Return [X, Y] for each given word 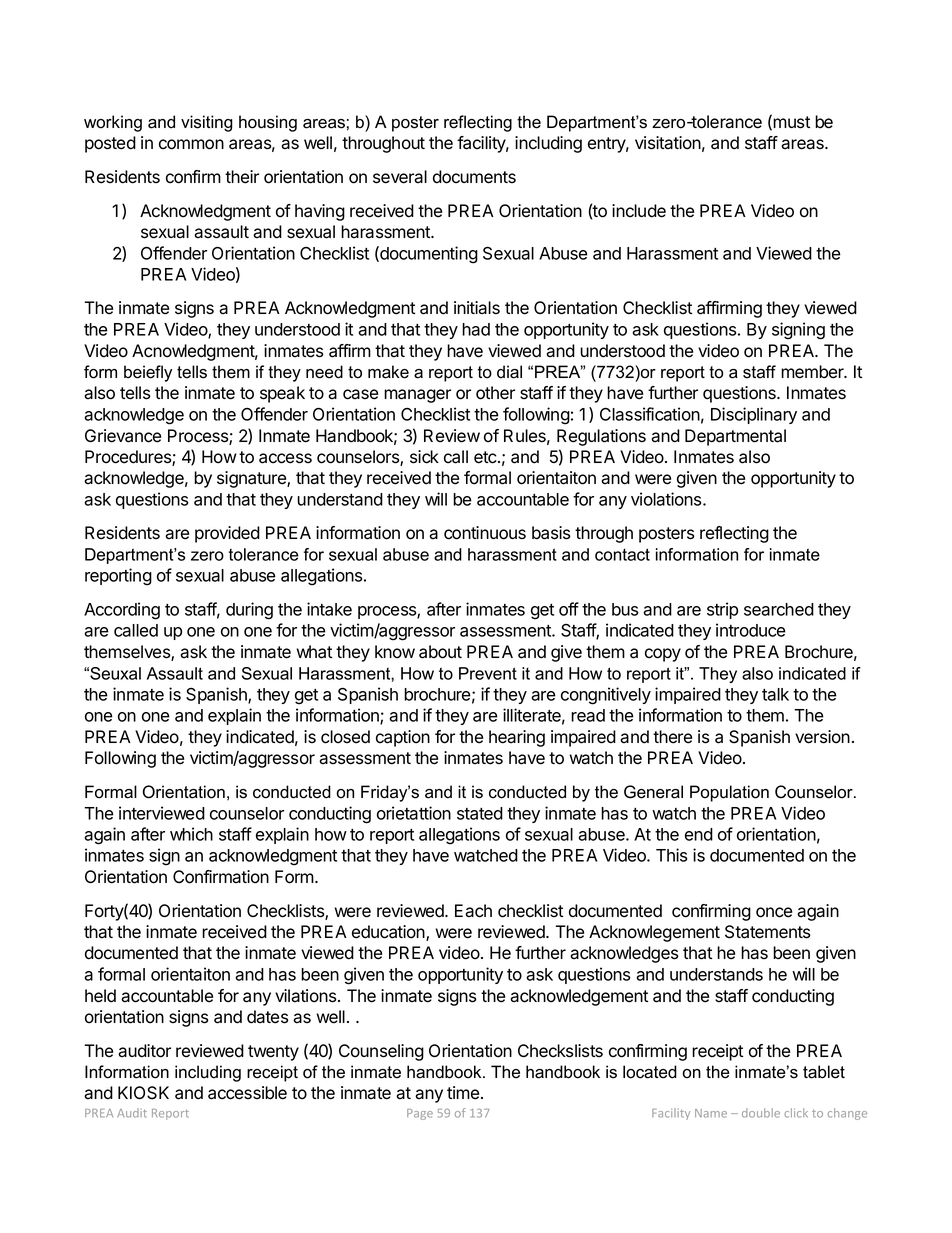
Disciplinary [754, 415]
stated [480, 813]
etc [486, 457]
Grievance [123, 436]
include [639, 211]
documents [474, 177]
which [191, 834]
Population [729, 793]
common [191, 144]
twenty [273, 1053]
